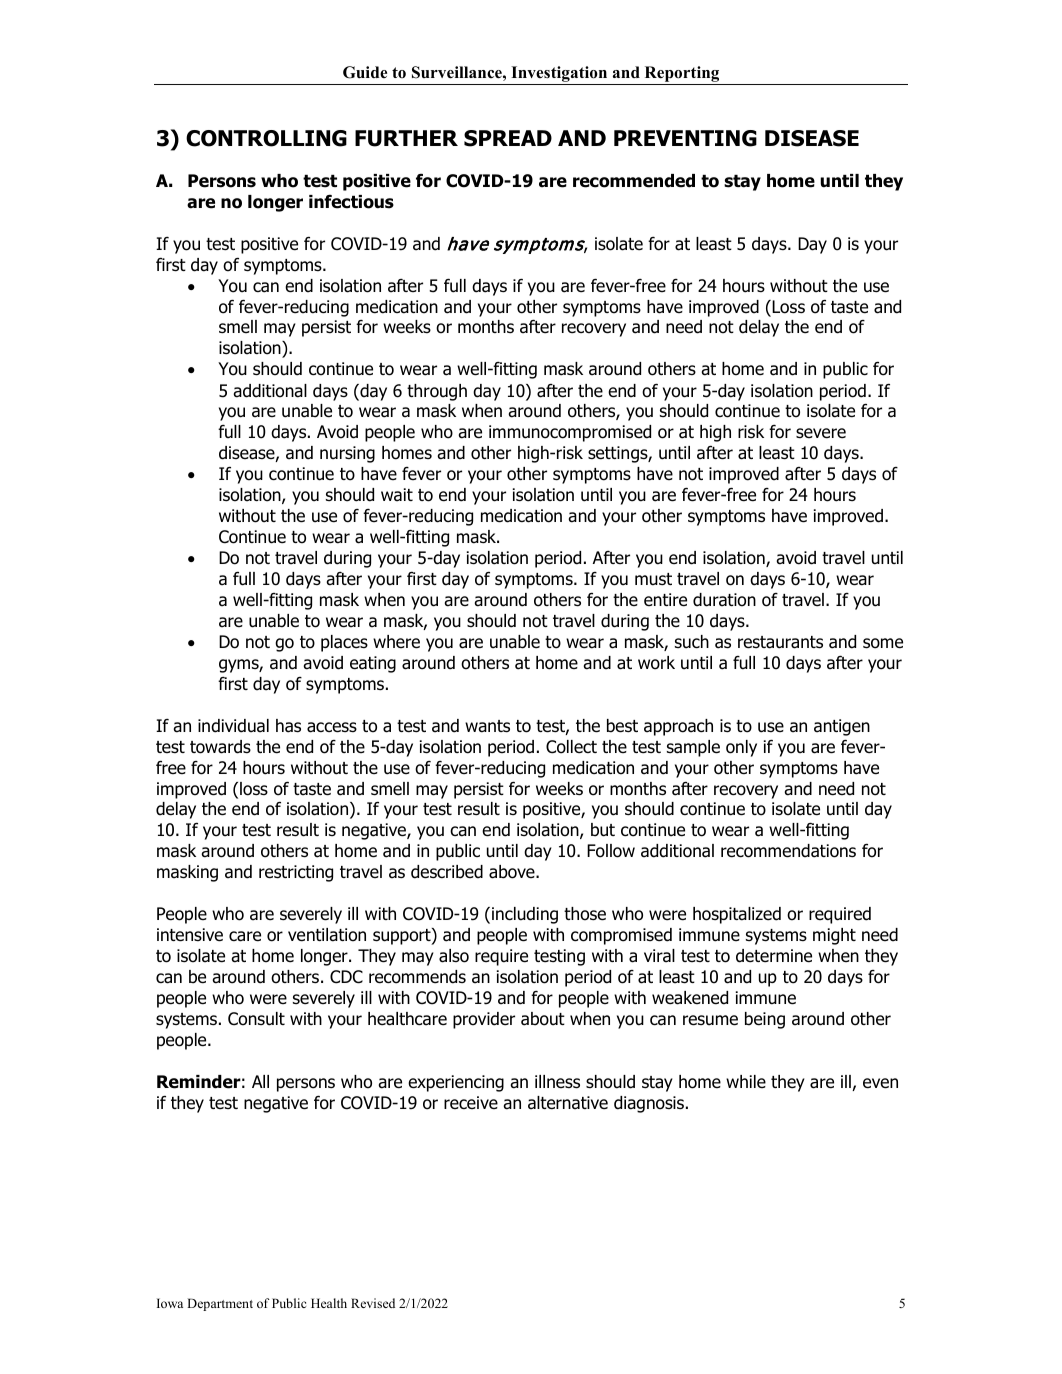 The image size is (1062, 1374). Describe the element at coordinates (543, 1019) in the page. I see `about` at that location.
